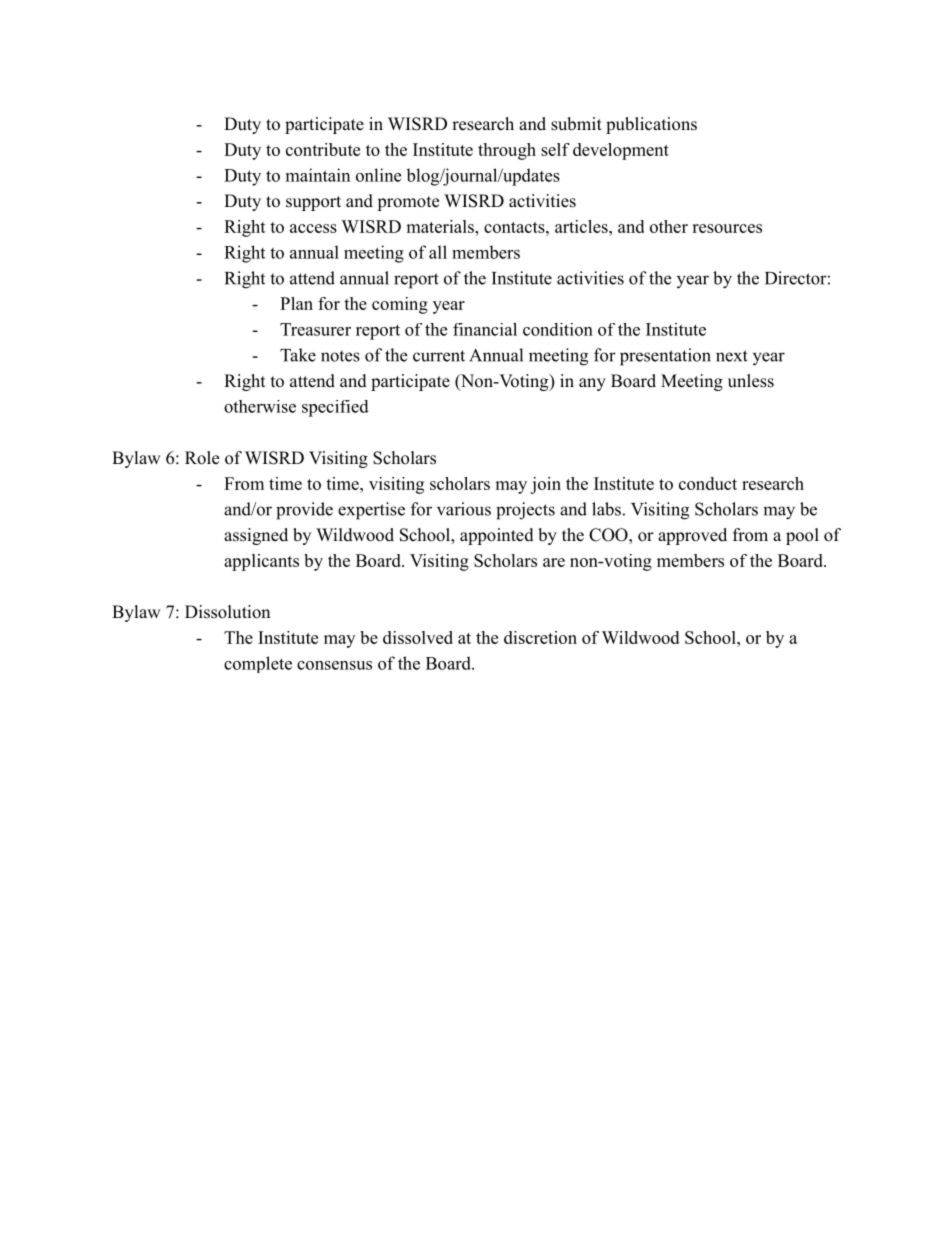 The image size is (952, 1233). Describe the element at coordinates (335, 408) in the screenshot. I see `specified` at that location.
